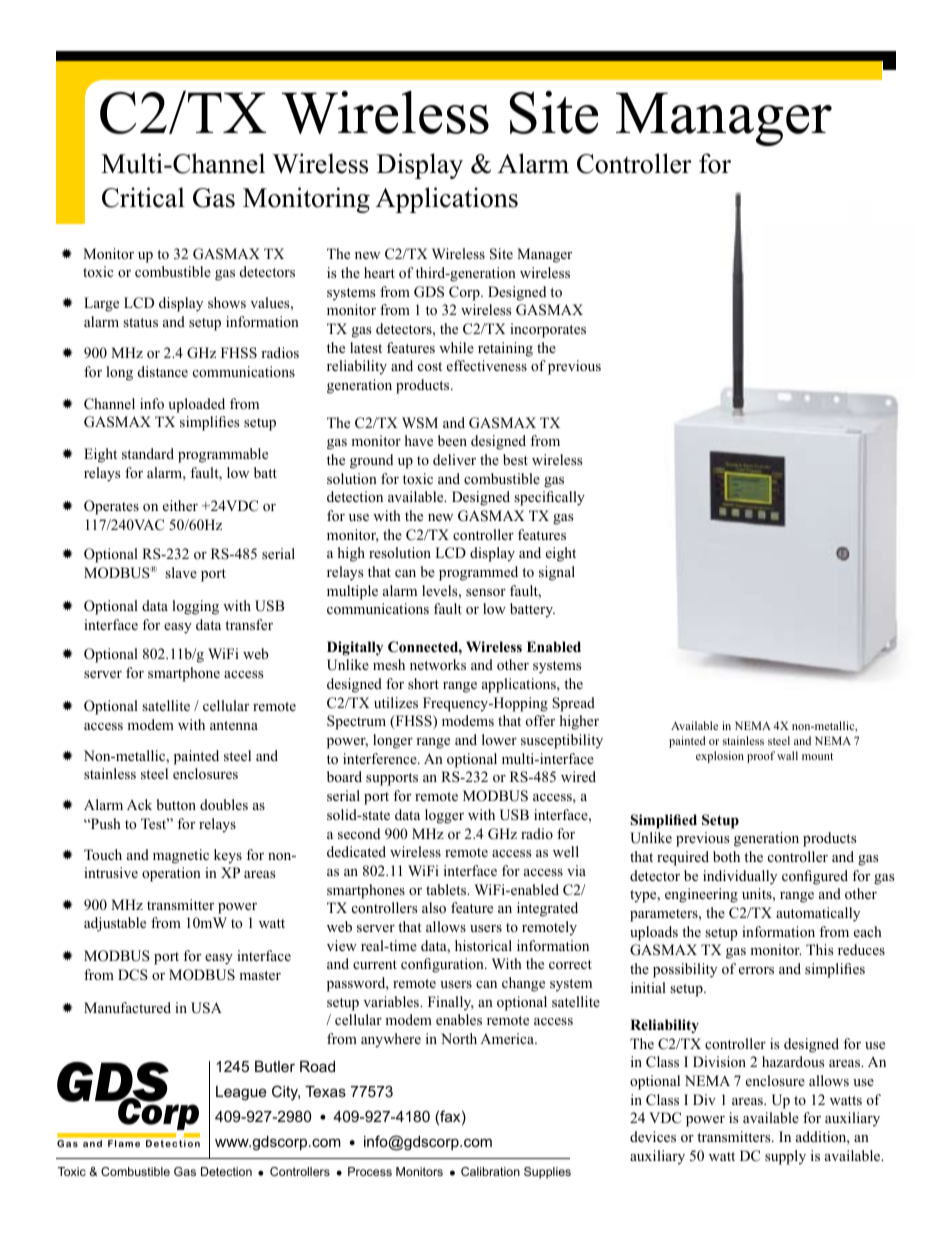 This screenshot has height=1233, width=952. What do you see at coordinates (478, 573) in the screenshot?
I see `programmed` at bounding box center [478, 573].
